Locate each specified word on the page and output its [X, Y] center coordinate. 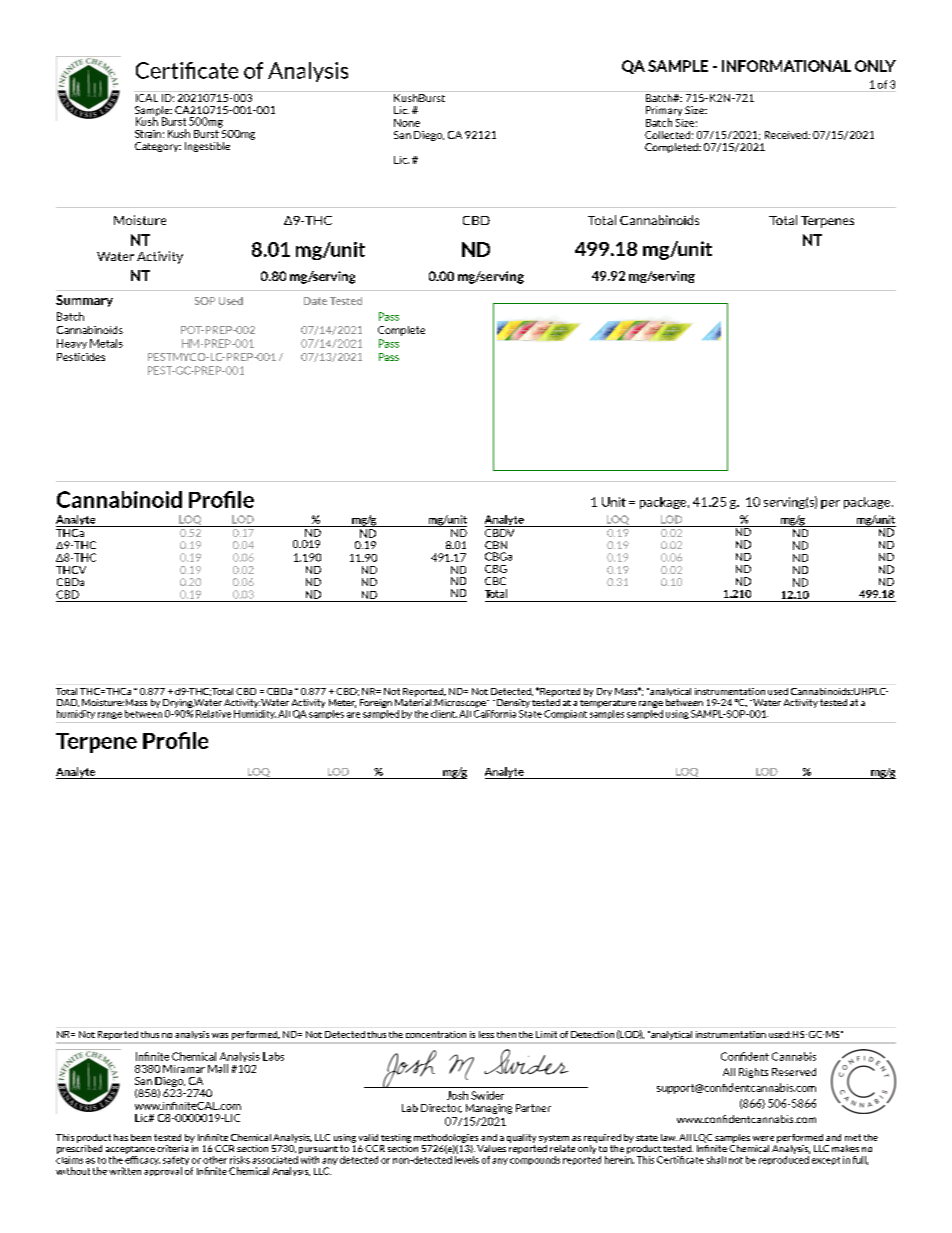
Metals [106, 343]
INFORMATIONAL [786, 66]
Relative [213, 714]
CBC [495, 581]
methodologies [446, 1138]
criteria [172, 1148]
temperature [608, 704]
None [407, 123]
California [495, 712]
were [763, 1138]
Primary [664, 112]
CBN [496, 545]
